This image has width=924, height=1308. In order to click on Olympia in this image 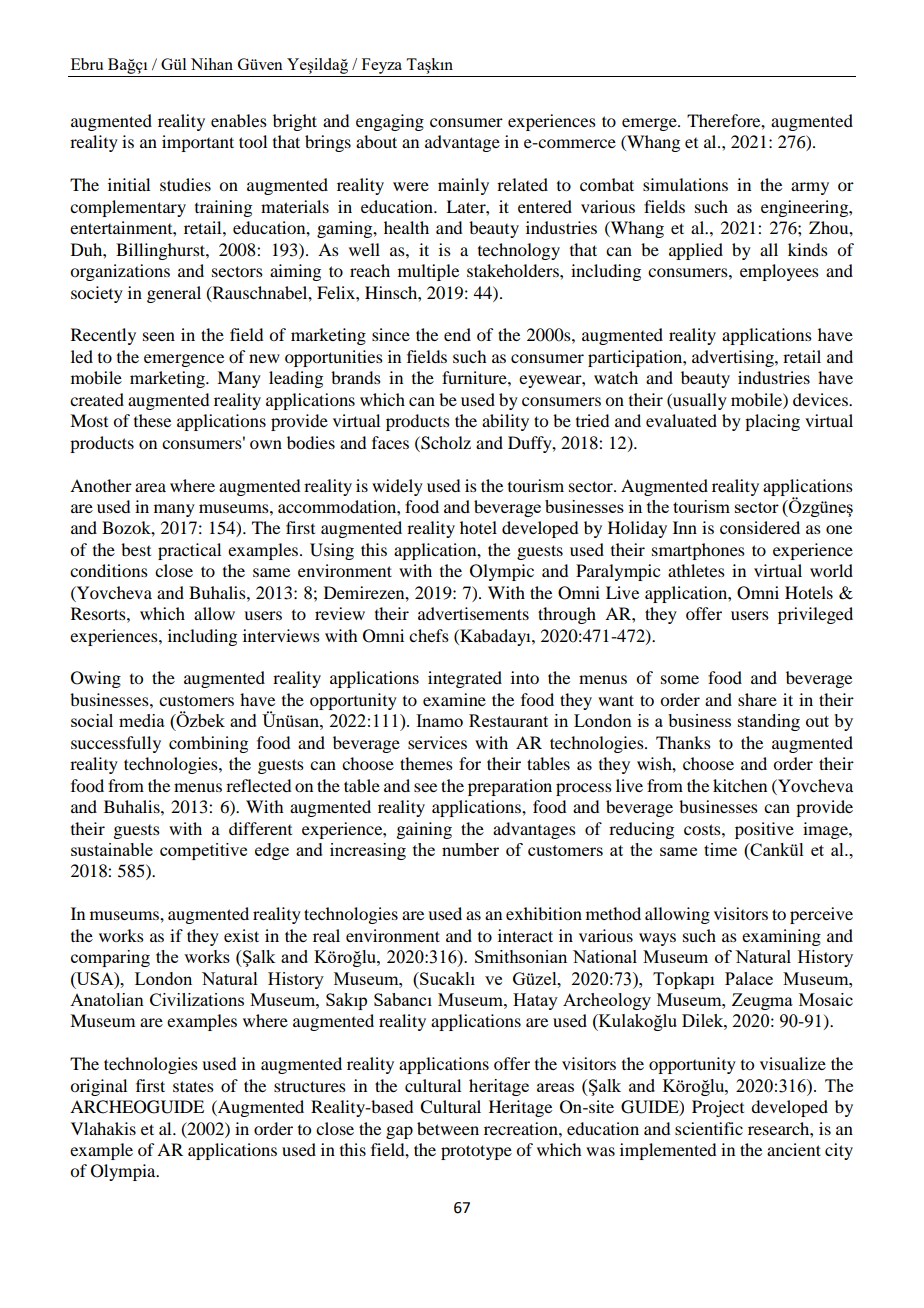, I will do `click(124, 1172)`.
